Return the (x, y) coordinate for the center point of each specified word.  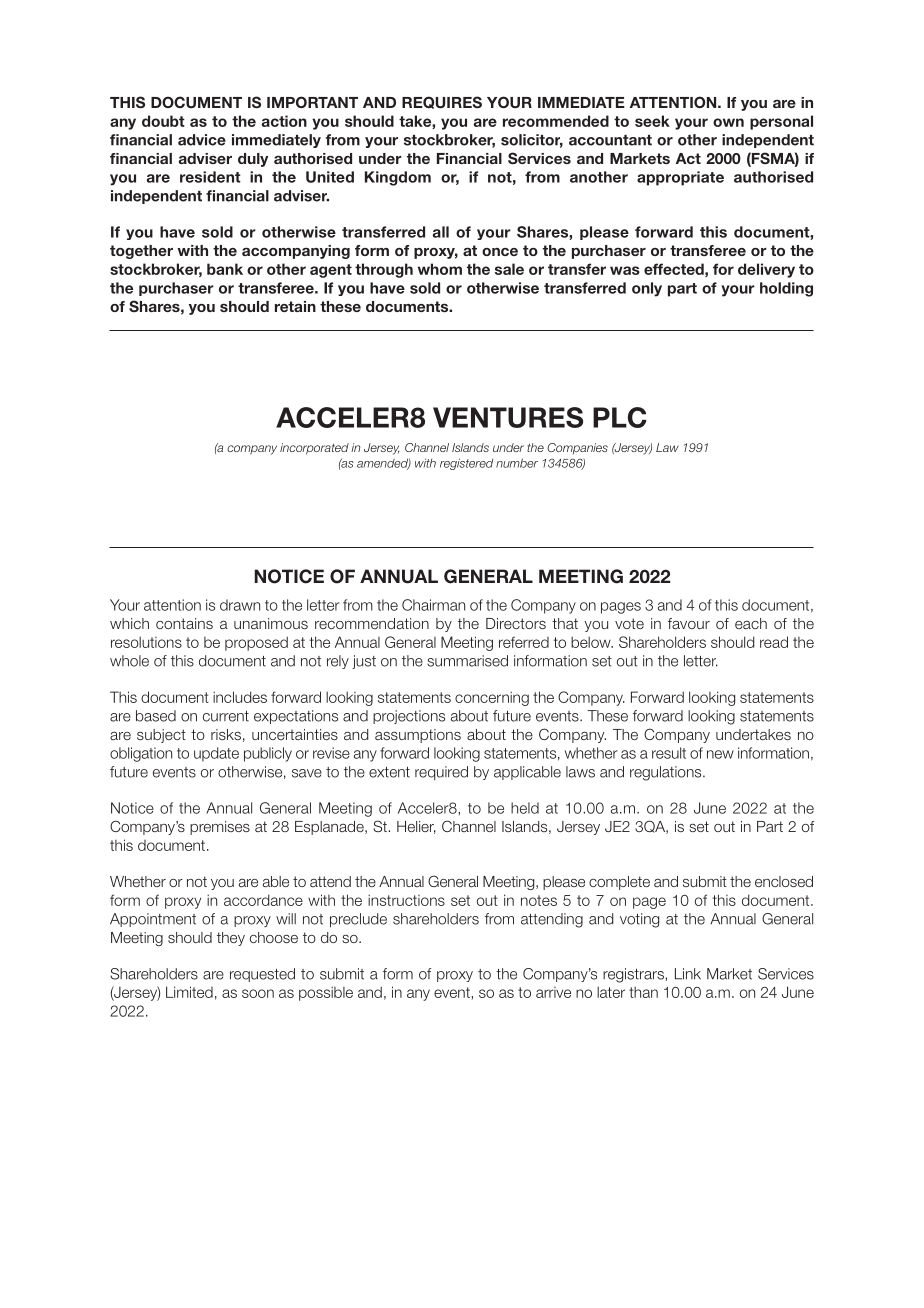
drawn (240, 605)
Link (688, 974)
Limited (189, 992)
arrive (553, 992)
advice (202, 140)
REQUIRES (442, 102)
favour (689, 623)
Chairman (433, 605)
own (728, 122)
